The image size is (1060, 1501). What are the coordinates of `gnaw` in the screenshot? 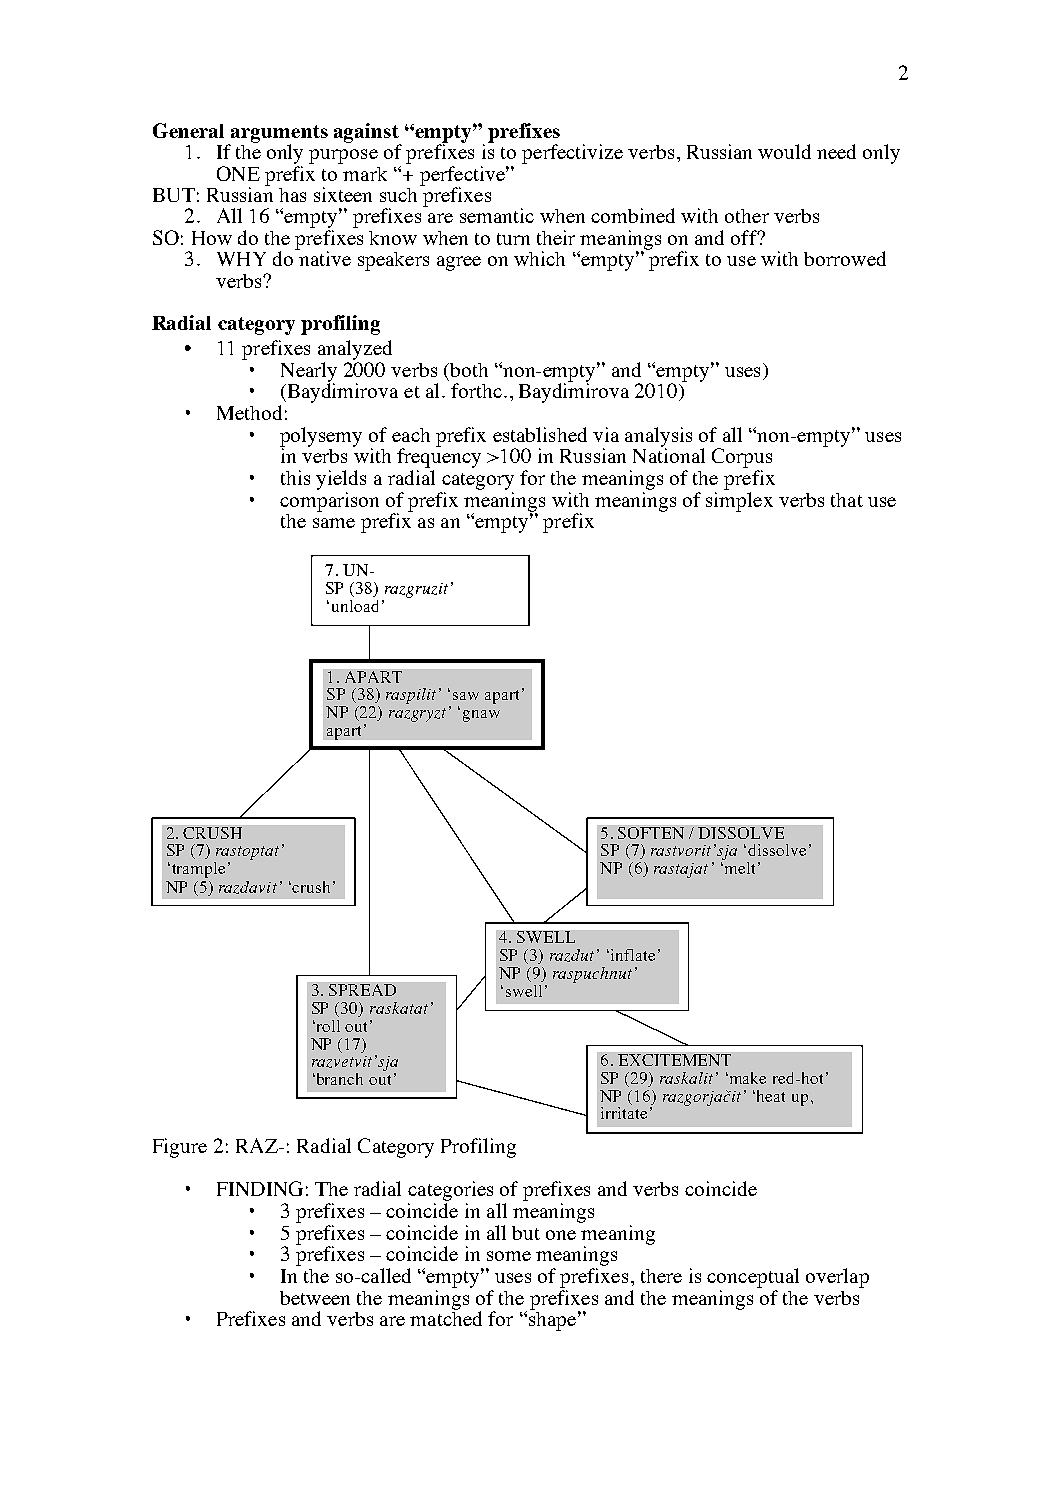 It's located at (481, 716).
